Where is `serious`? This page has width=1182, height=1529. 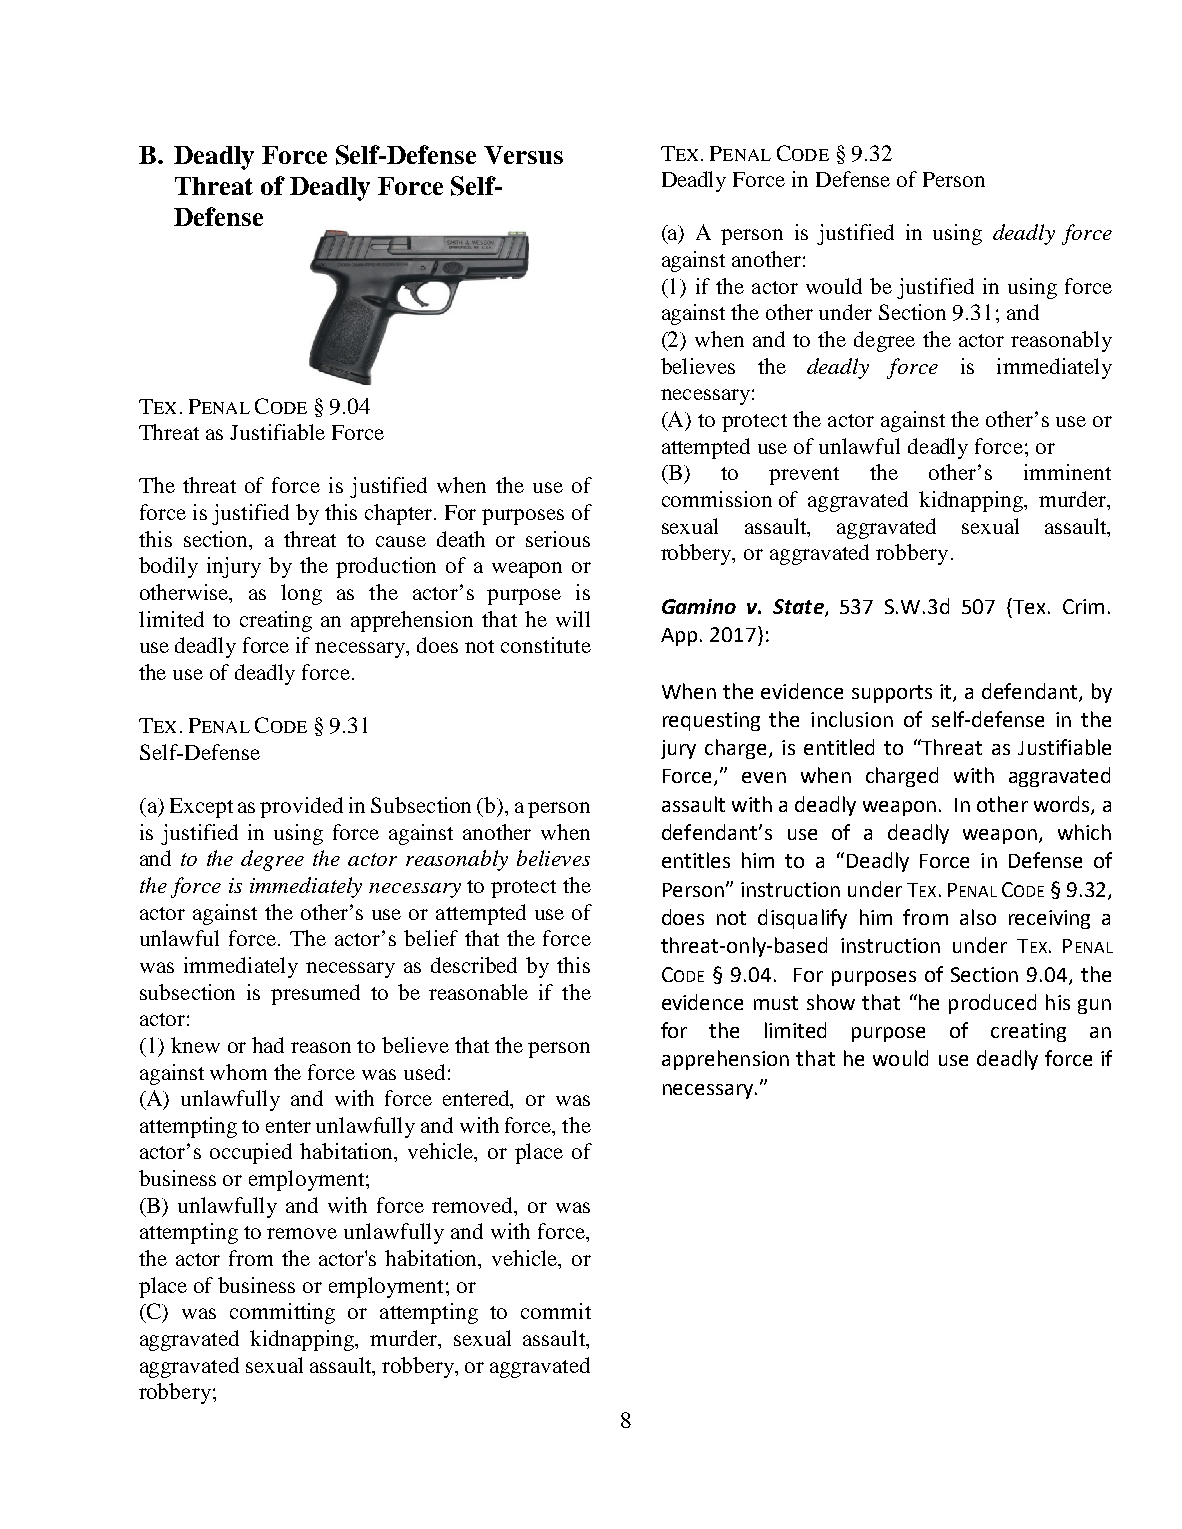
serious is located at coordinates (558, 539).
